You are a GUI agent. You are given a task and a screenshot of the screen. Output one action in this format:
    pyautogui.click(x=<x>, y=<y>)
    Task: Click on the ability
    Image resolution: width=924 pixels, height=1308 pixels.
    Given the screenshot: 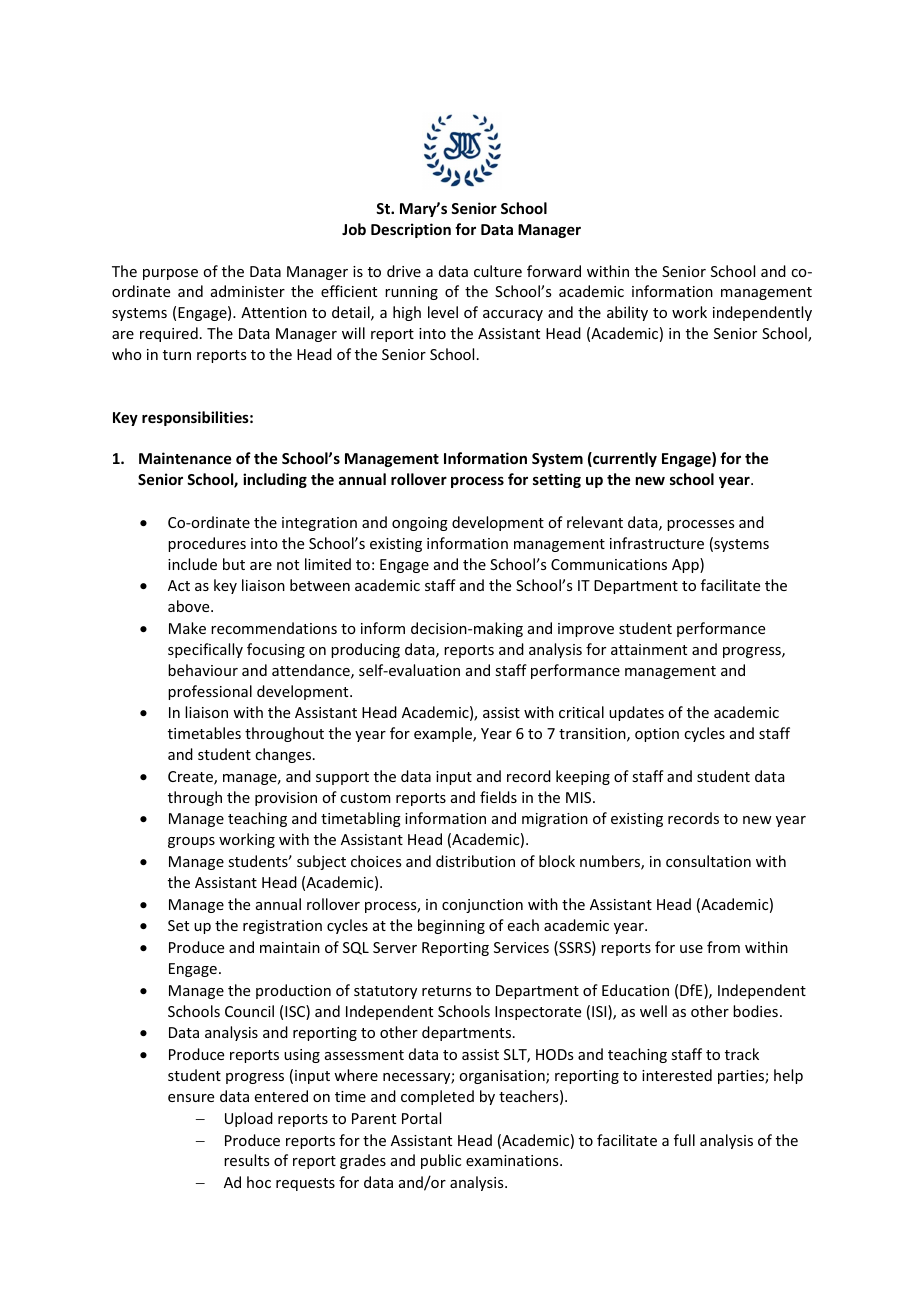 What is the action you would take?
    pyautogui.click(x=627, y=313)
